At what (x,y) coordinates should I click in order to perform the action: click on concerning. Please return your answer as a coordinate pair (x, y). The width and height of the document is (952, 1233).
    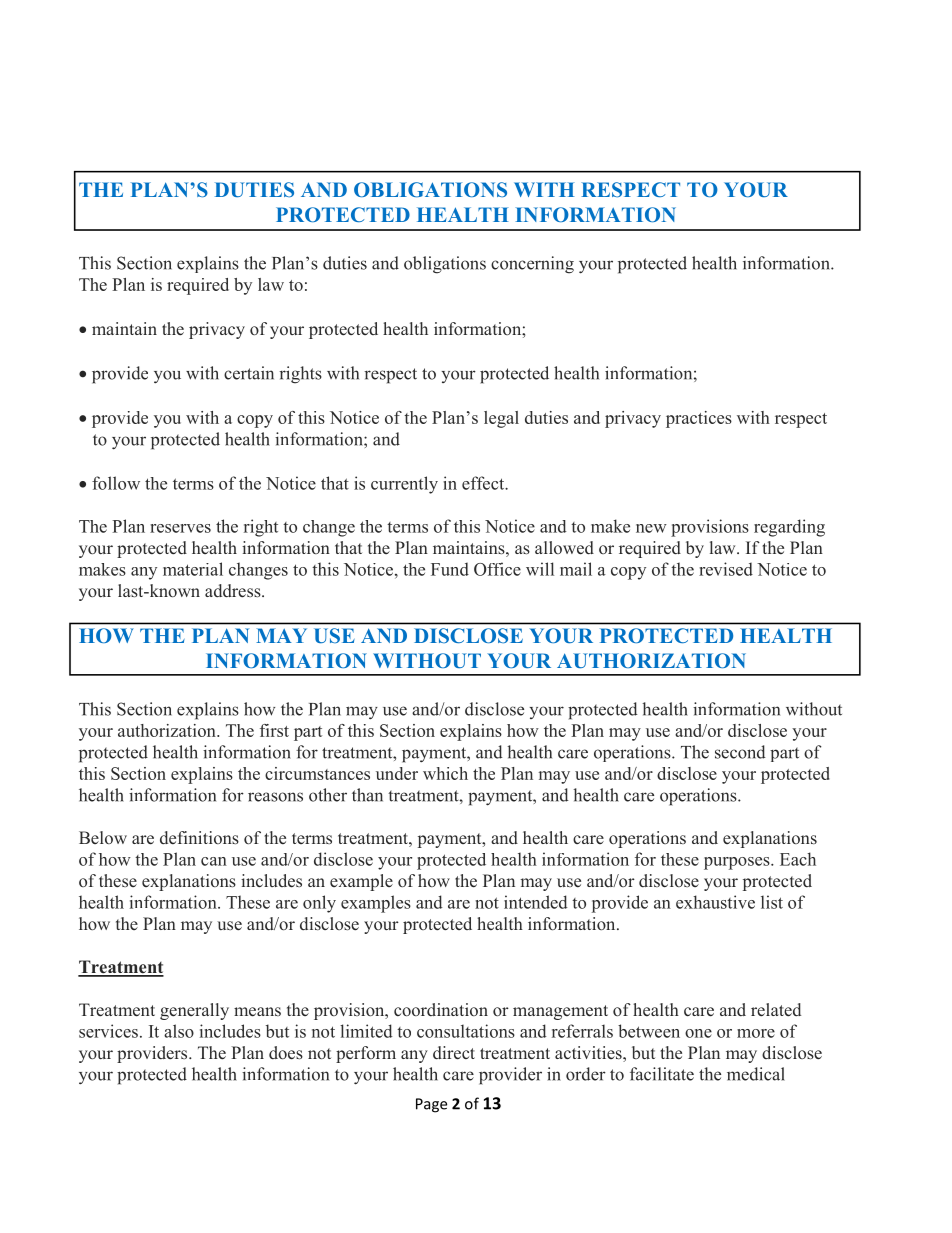
    Looking at the image, I should click on (532, 265).
